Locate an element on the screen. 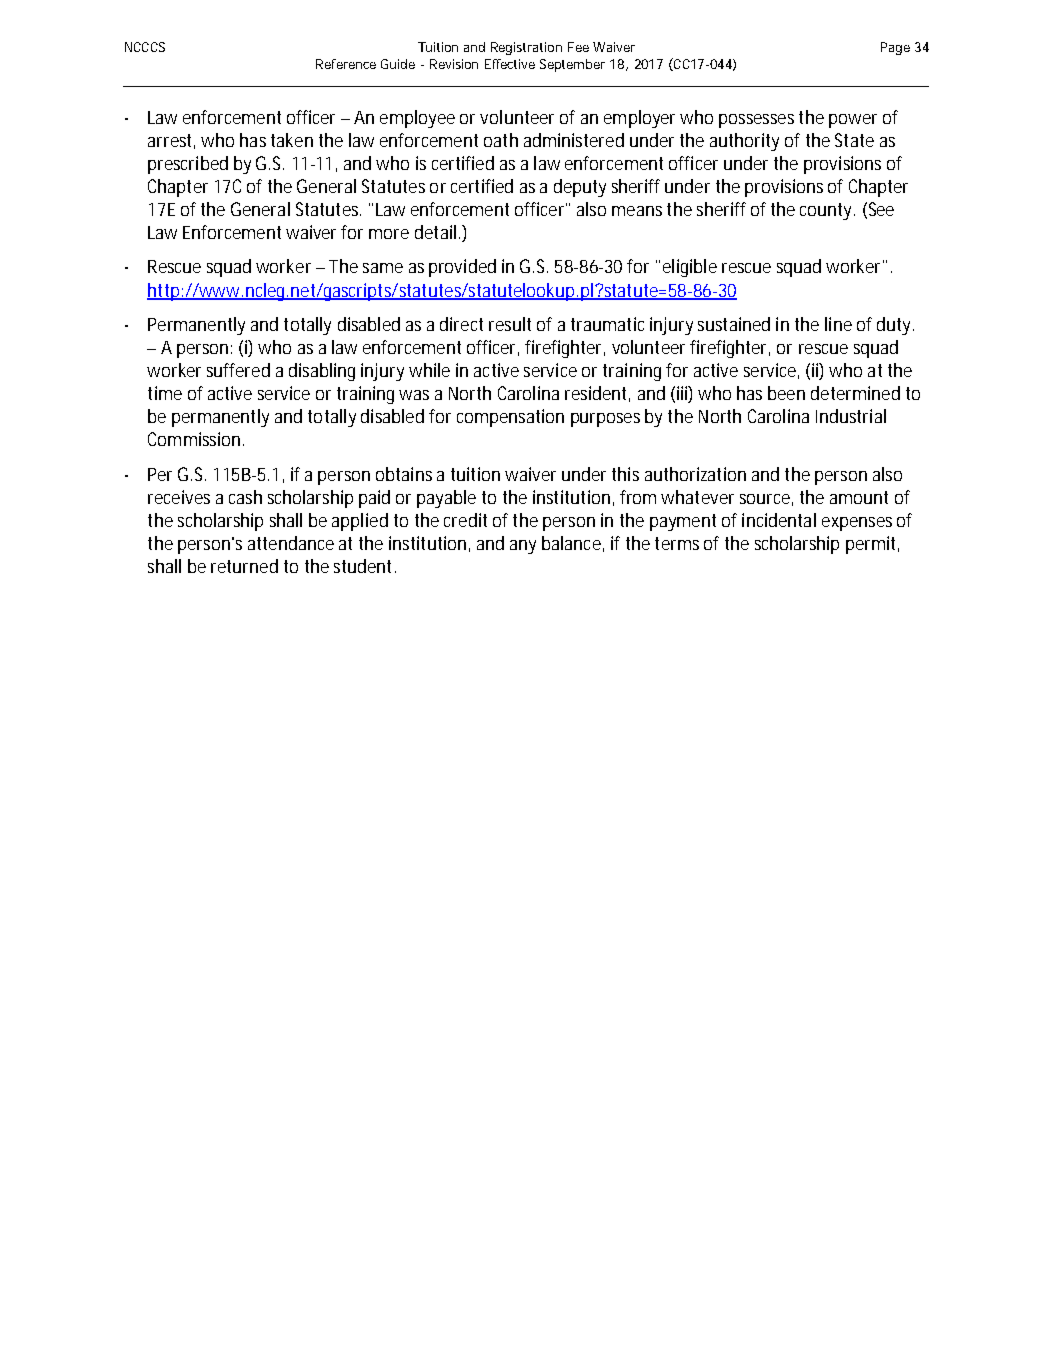 Image resolution: width=1053 pixels, height=1362 pixels. county is located at coordinates (827, 211).
